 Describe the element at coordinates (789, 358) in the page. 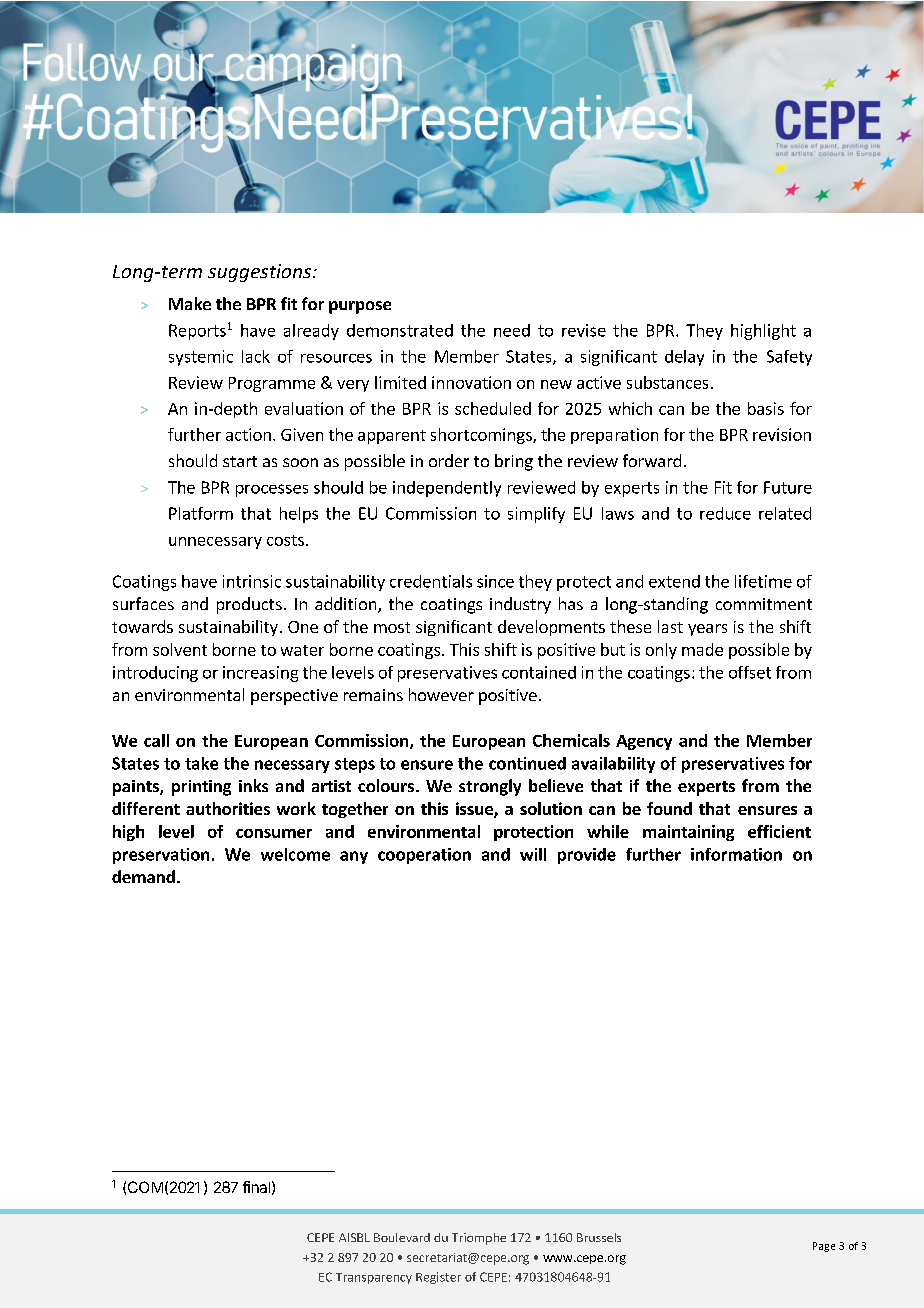

I see `Safety` at that location.
